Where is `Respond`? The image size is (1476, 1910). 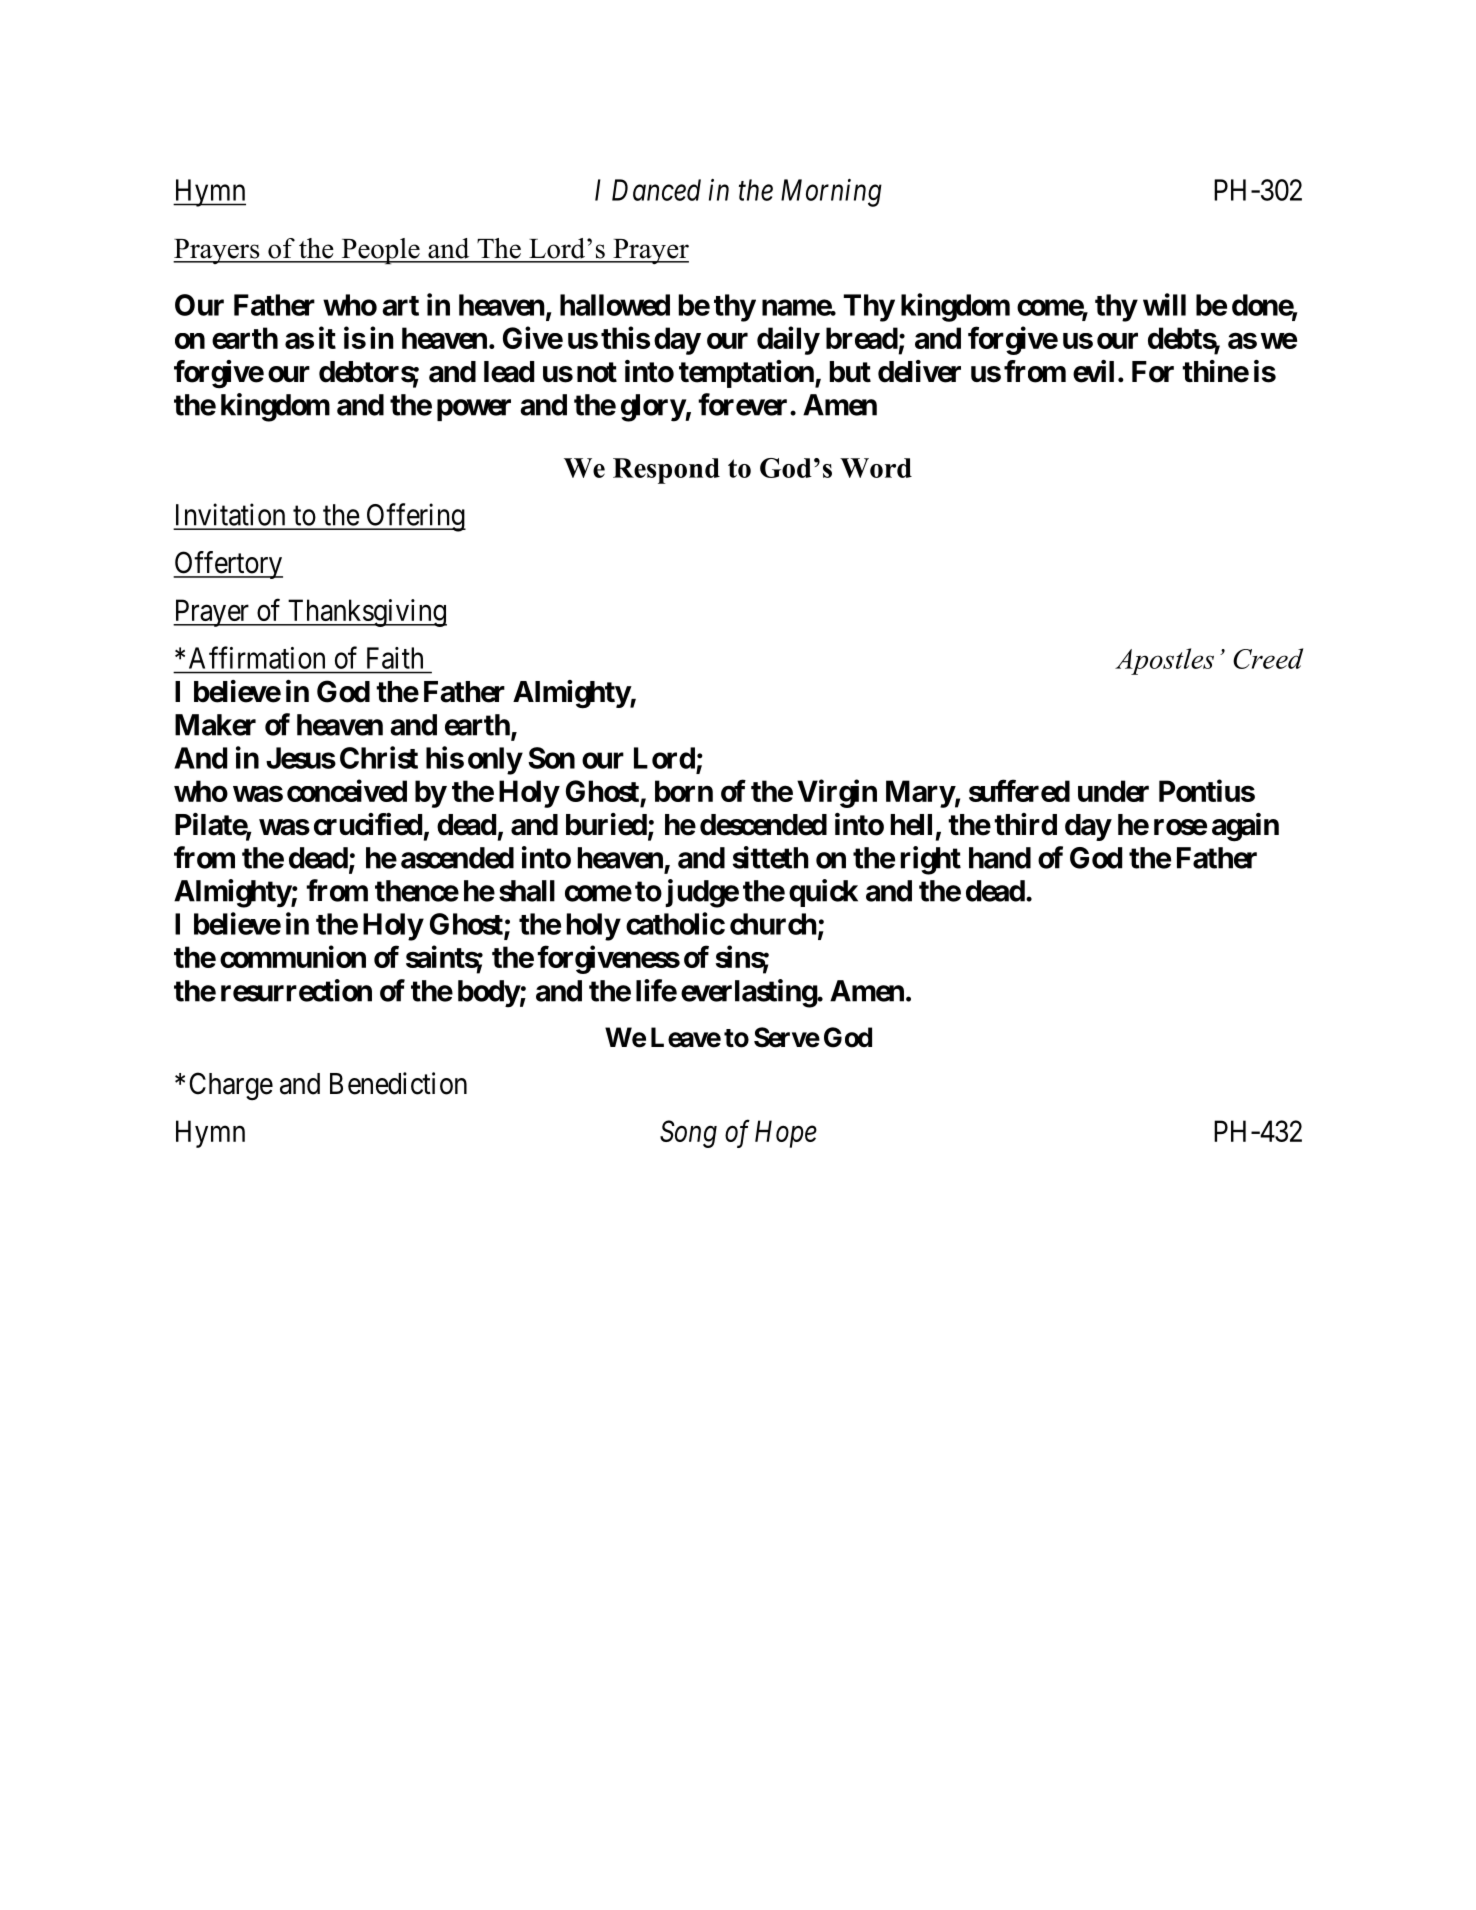
Respond is located at coordinates (666, 471).
